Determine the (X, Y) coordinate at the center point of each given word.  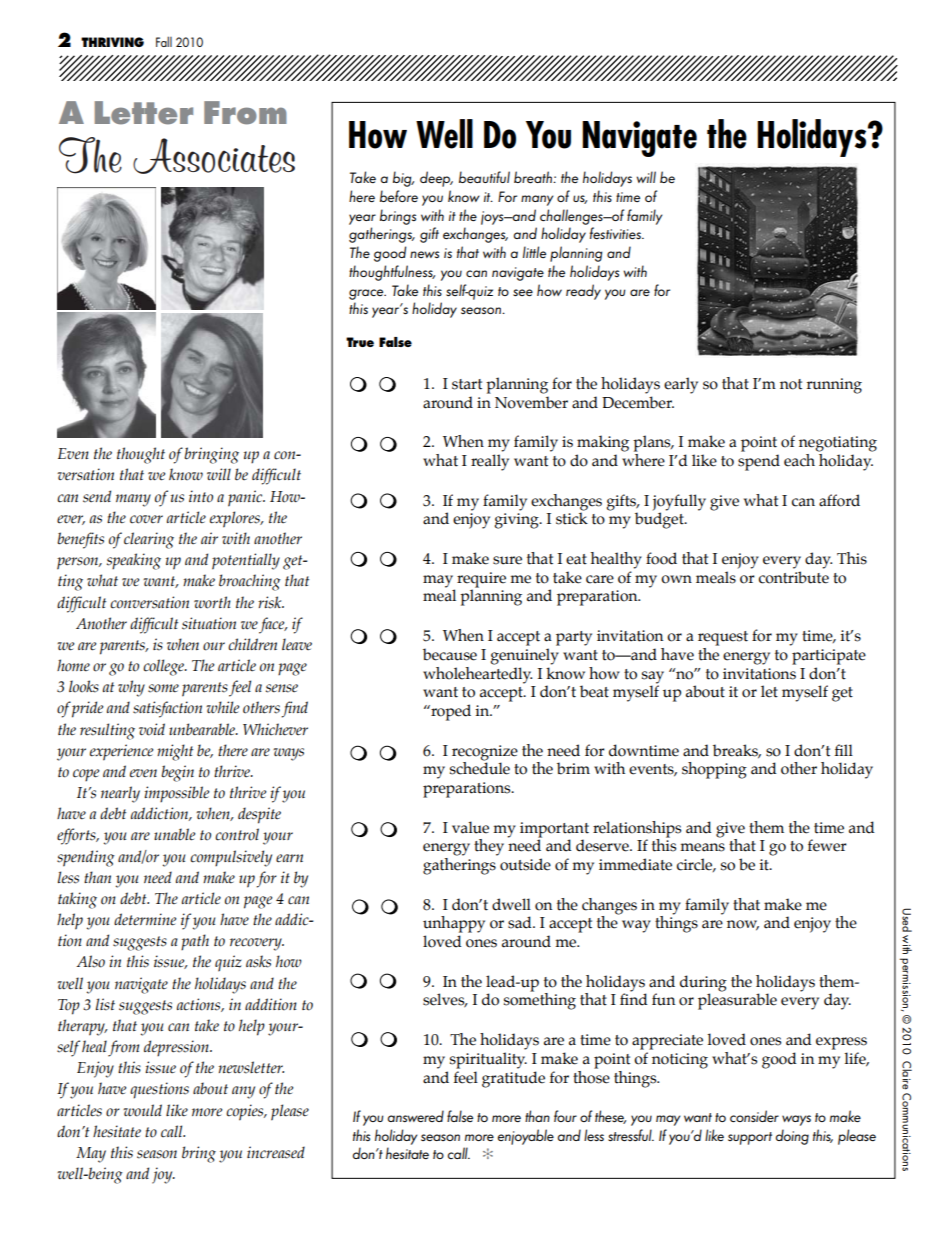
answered (416, 1116)
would (142, 1110)
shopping (714, 770)
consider (754, 1116)
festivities (616, 233)
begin (177, 773)
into (201, 496)
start (467, 384)
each (799, 460)
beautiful (484, 177)
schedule (480, 767)
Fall (164, 41)
